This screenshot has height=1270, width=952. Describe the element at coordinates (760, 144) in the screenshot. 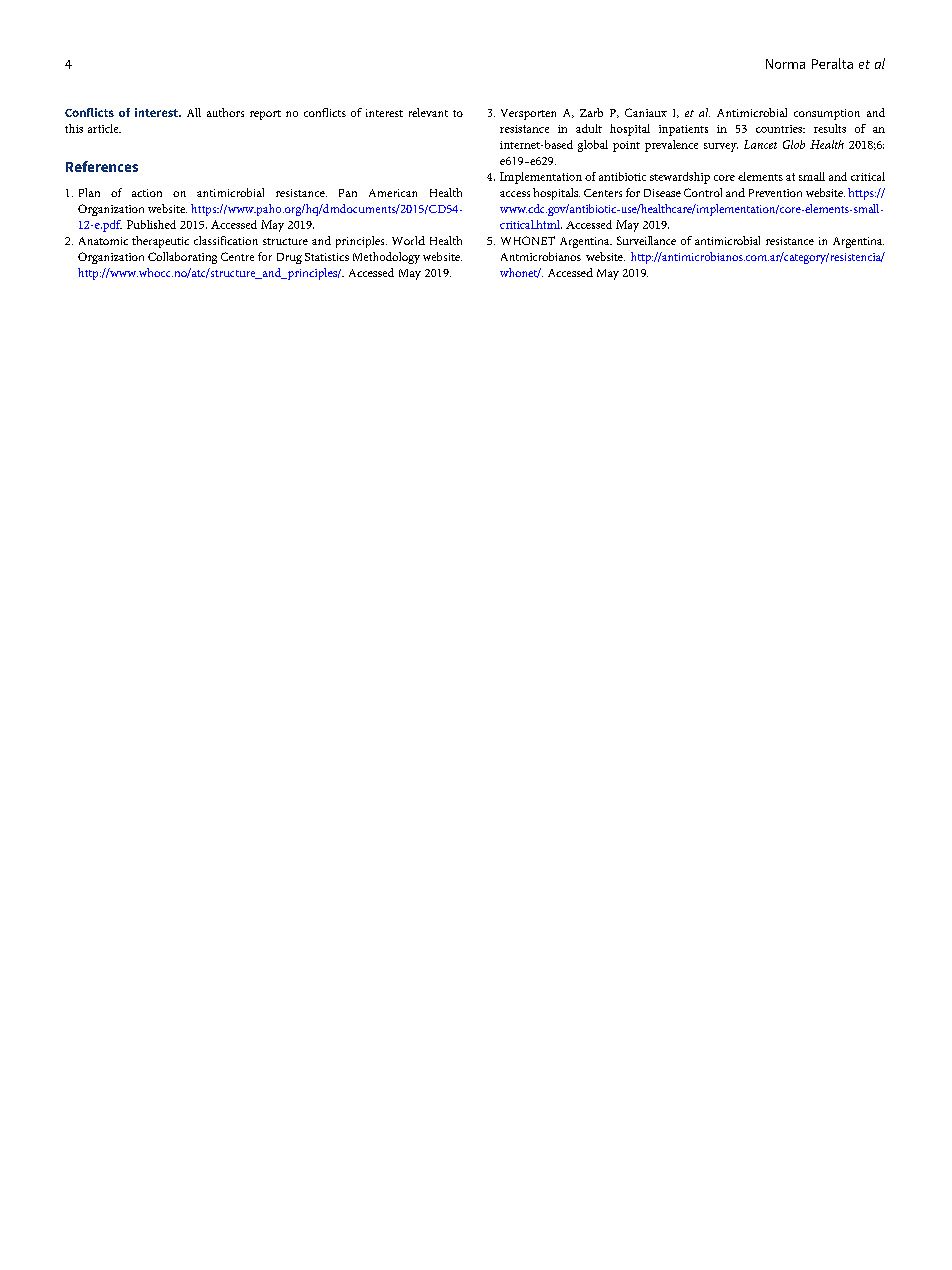

I see `Lancet` at that location.
